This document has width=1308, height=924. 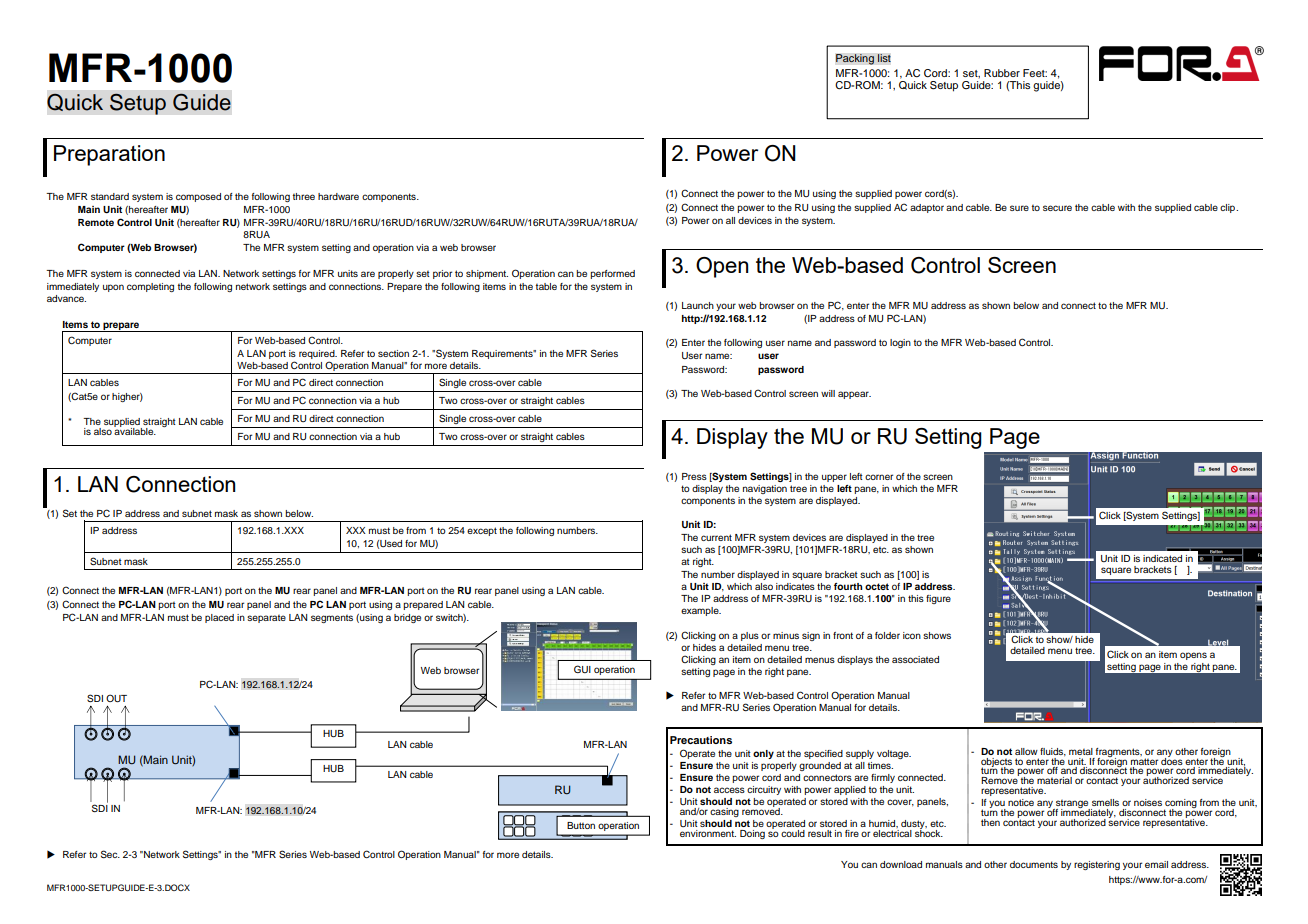 What do you see at coordinates (198, 197) in the document?
I see `composed` at bounding box center [198, 197].
